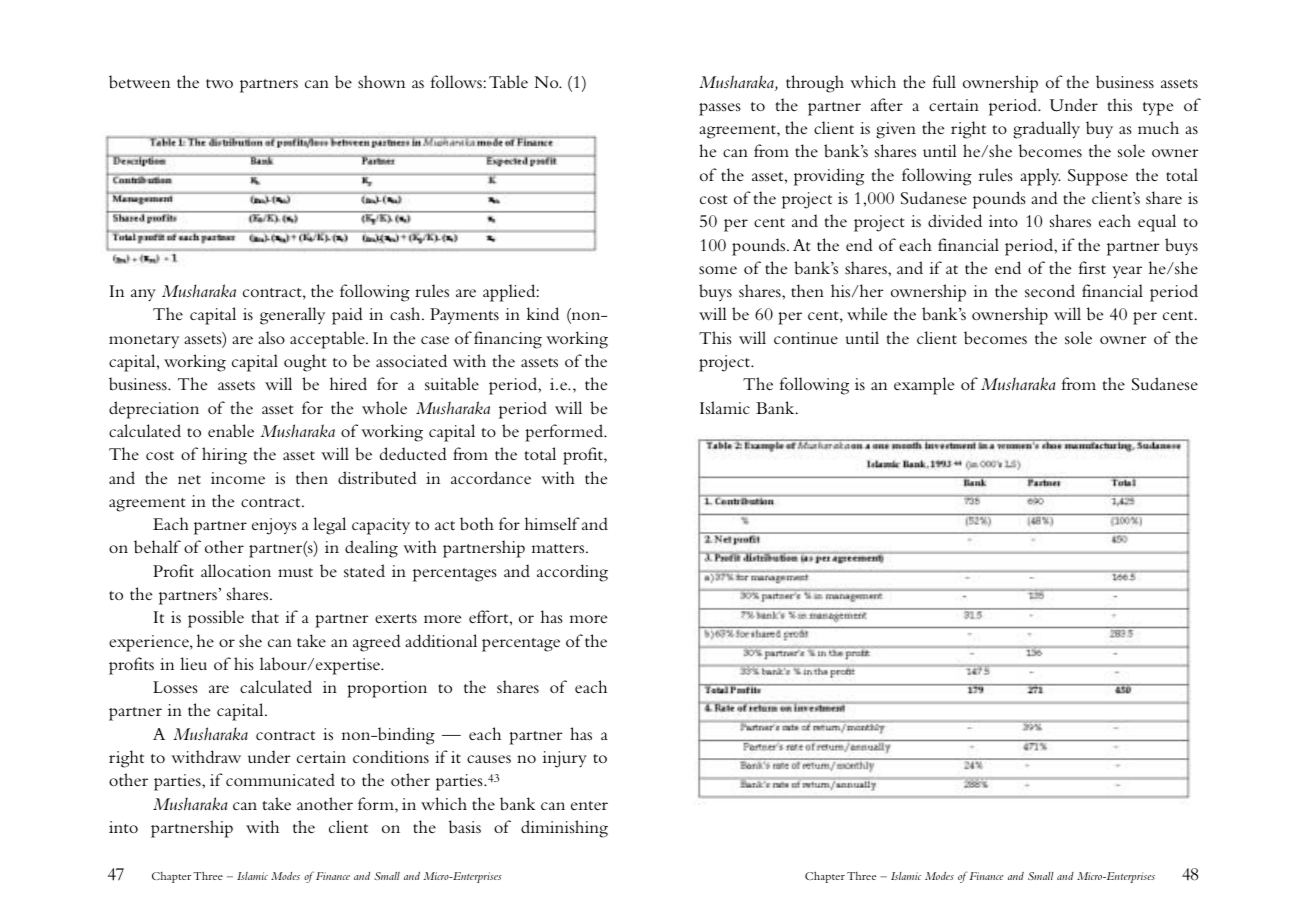 This screenshot has height=924, width=1307. I want to click on two, so click(219, 83).
